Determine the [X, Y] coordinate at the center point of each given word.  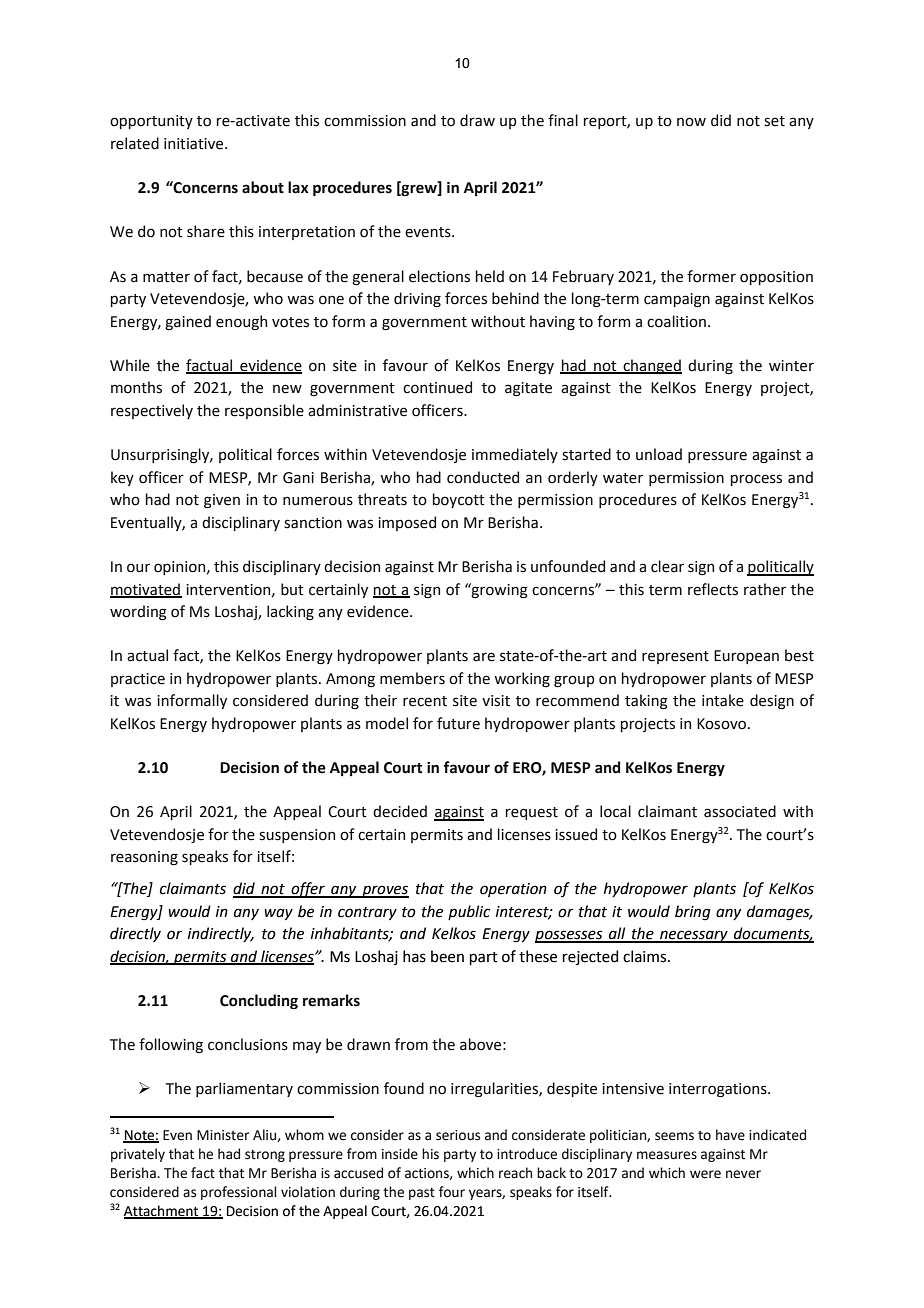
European [746, 657]
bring [693, 913]
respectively [152, 411]
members [412, 678]
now [691, 122]
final [563, 120]
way [278, 914]
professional [238, 1193]
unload [659, 454]
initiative [195, 144]
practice [138, 680]
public [469, 912]
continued [437, 387]
